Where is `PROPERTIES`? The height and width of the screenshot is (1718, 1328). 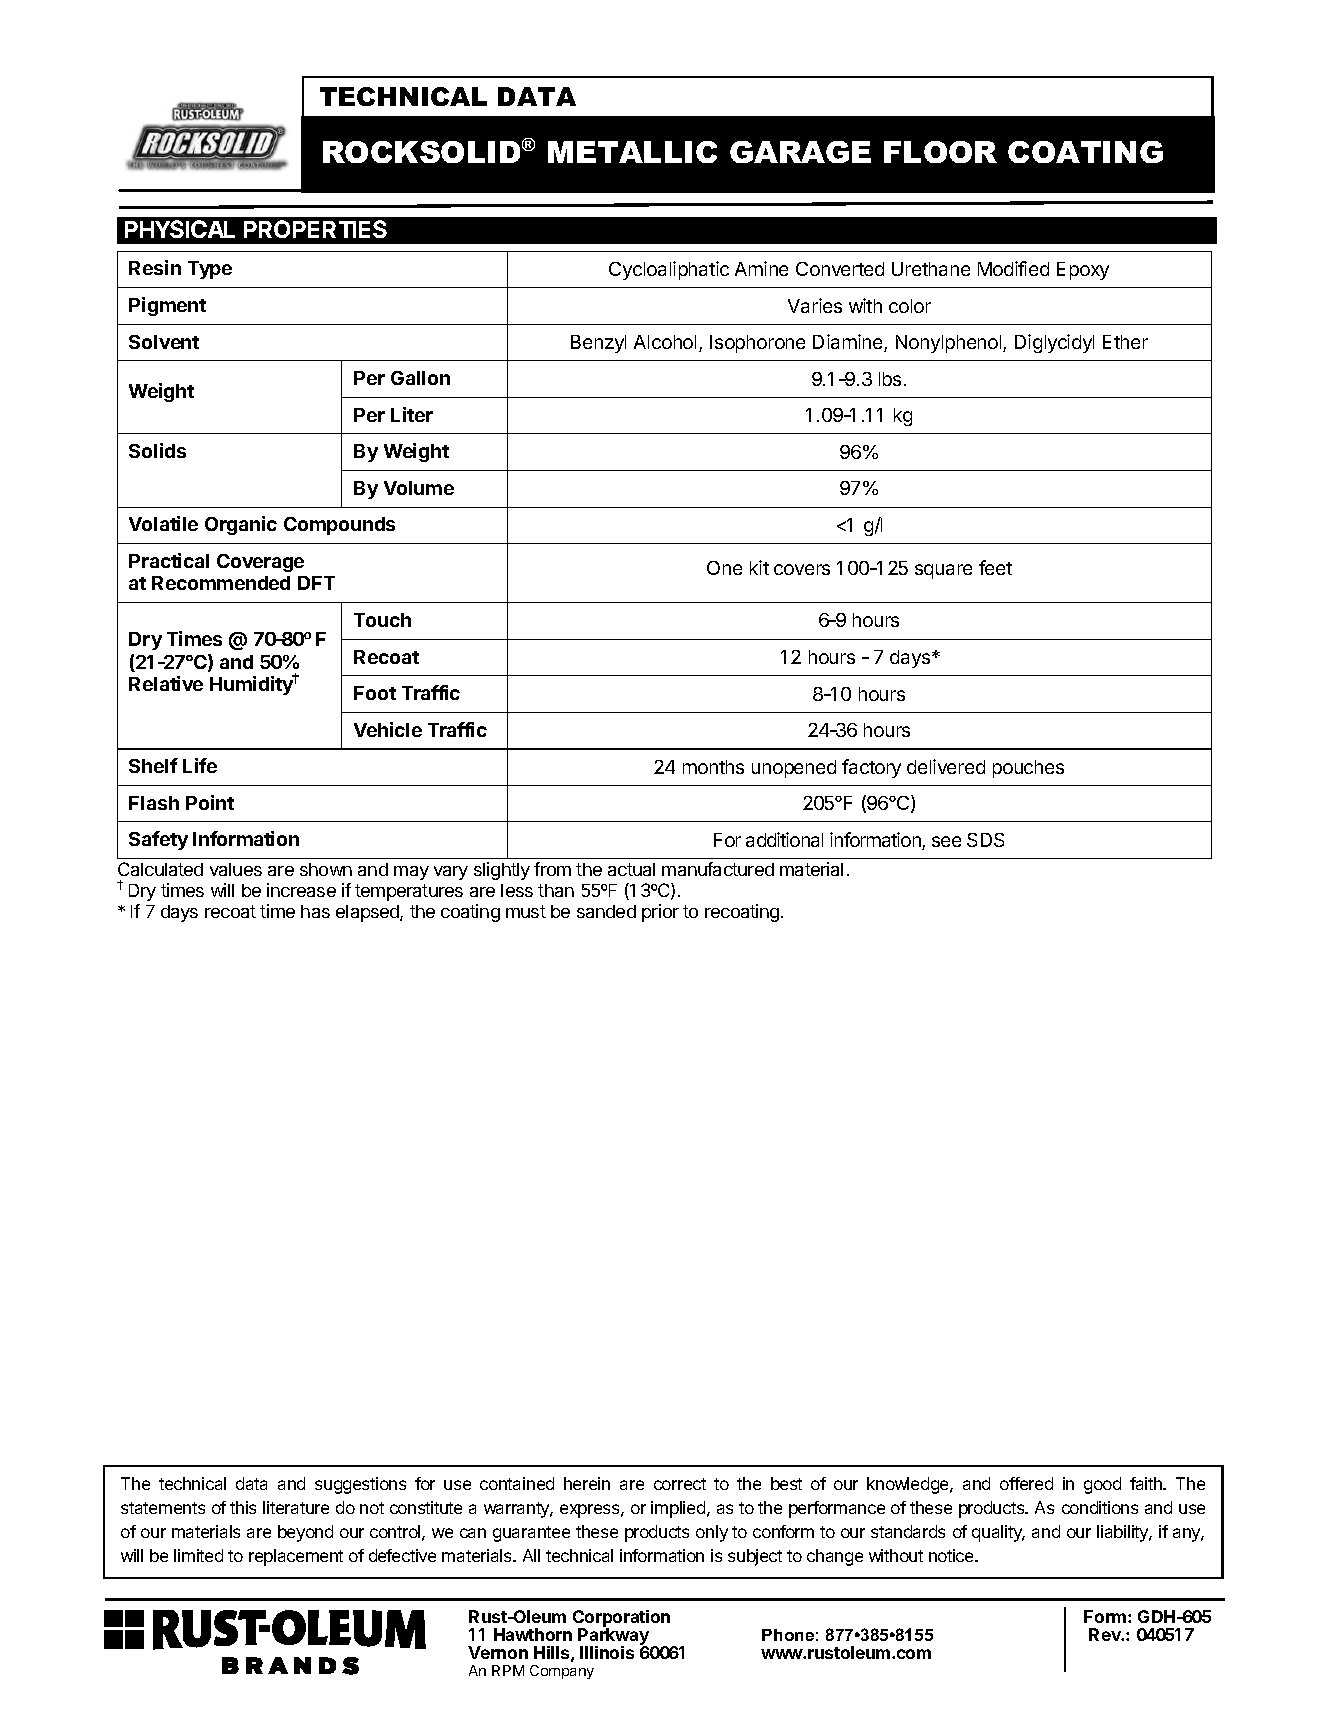
PROPERTIES is located at coordinates (315, 229).
